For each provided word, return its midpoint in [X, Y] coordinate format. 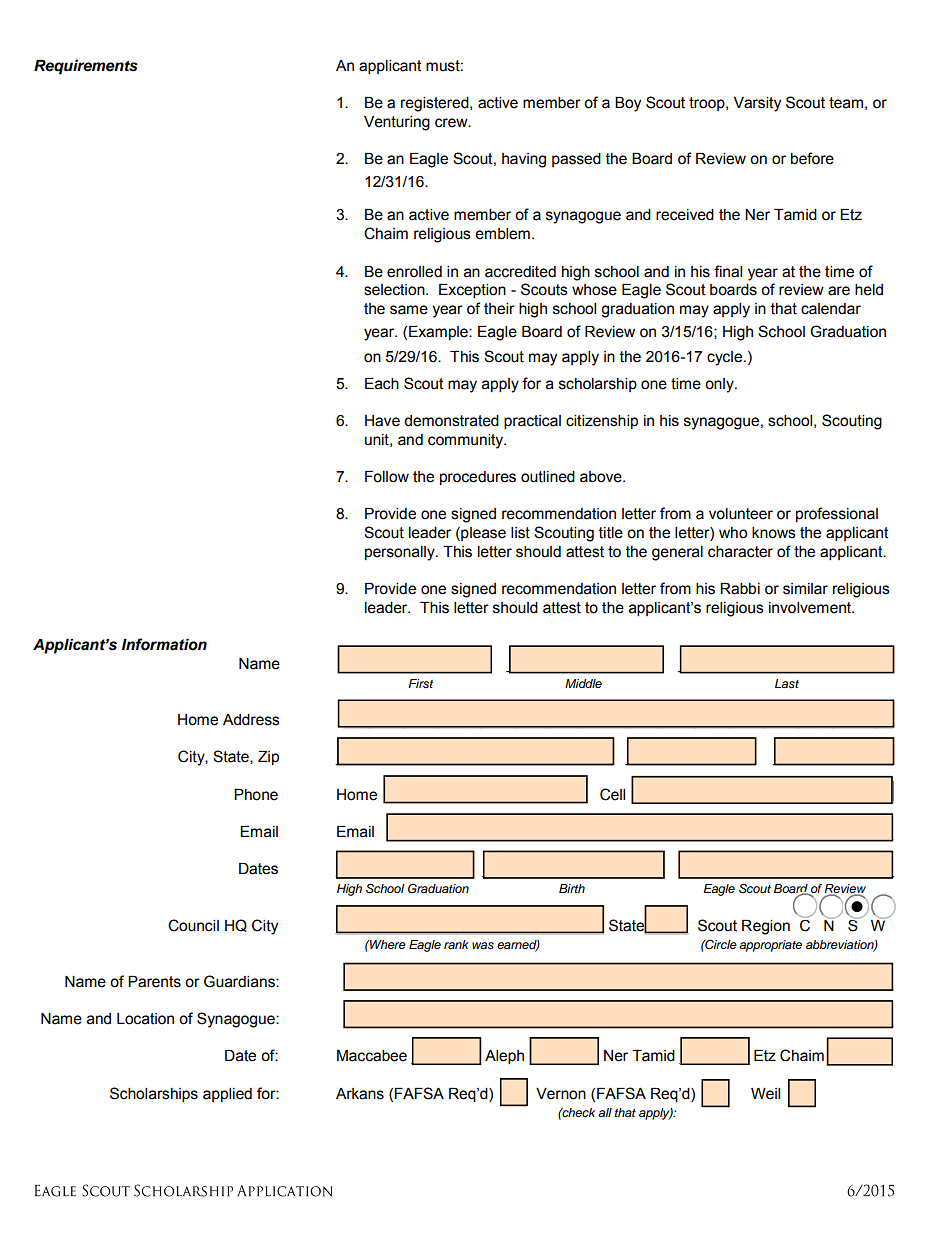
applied [227, 1095]
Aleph [504, 1057]
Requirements [86, 67]
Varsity [757, 104]
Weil [765, 1094]
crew [452, 123]
